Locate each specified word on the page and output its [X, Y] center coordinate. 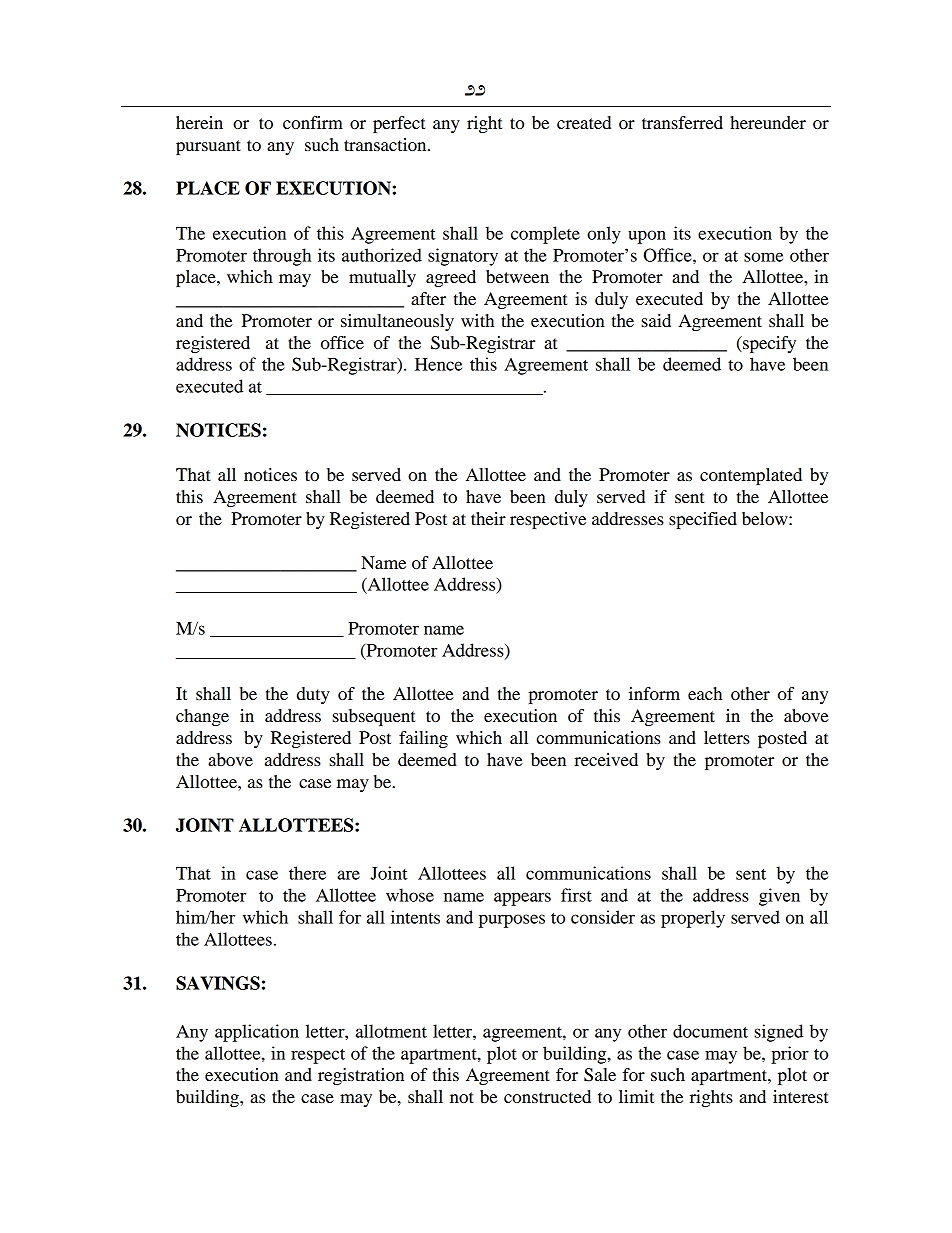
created [584, 122]
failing [423, 739]
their [488, 518]
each [705, 693]
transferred [682, 122]
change [202, 717]
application [257, 1033]
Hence [438, 364]
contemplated [751, 476]
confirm [313, 122]
